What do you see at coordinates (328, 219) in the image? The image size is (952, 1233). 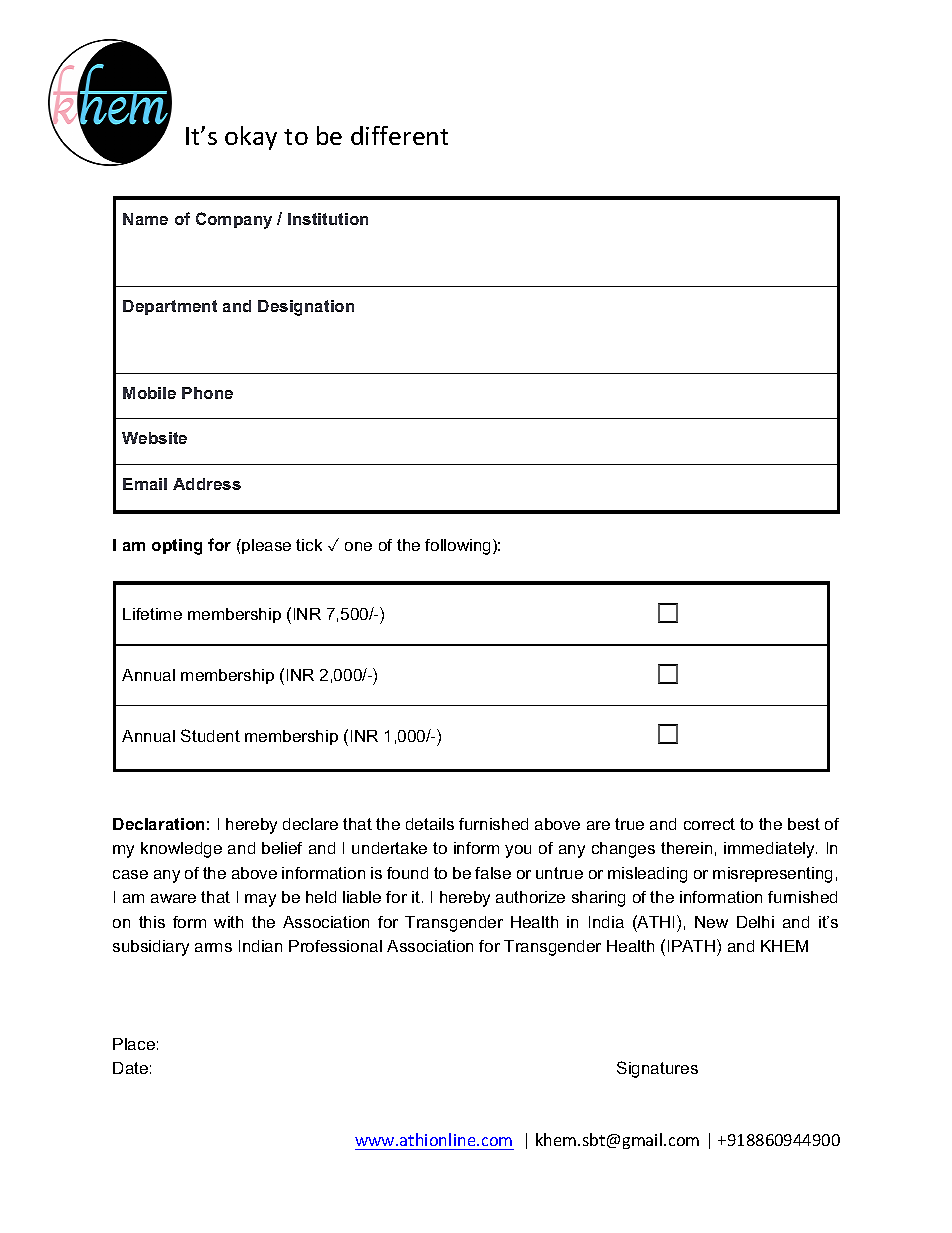 I see `Institution` at bounding box center [328, 219].
